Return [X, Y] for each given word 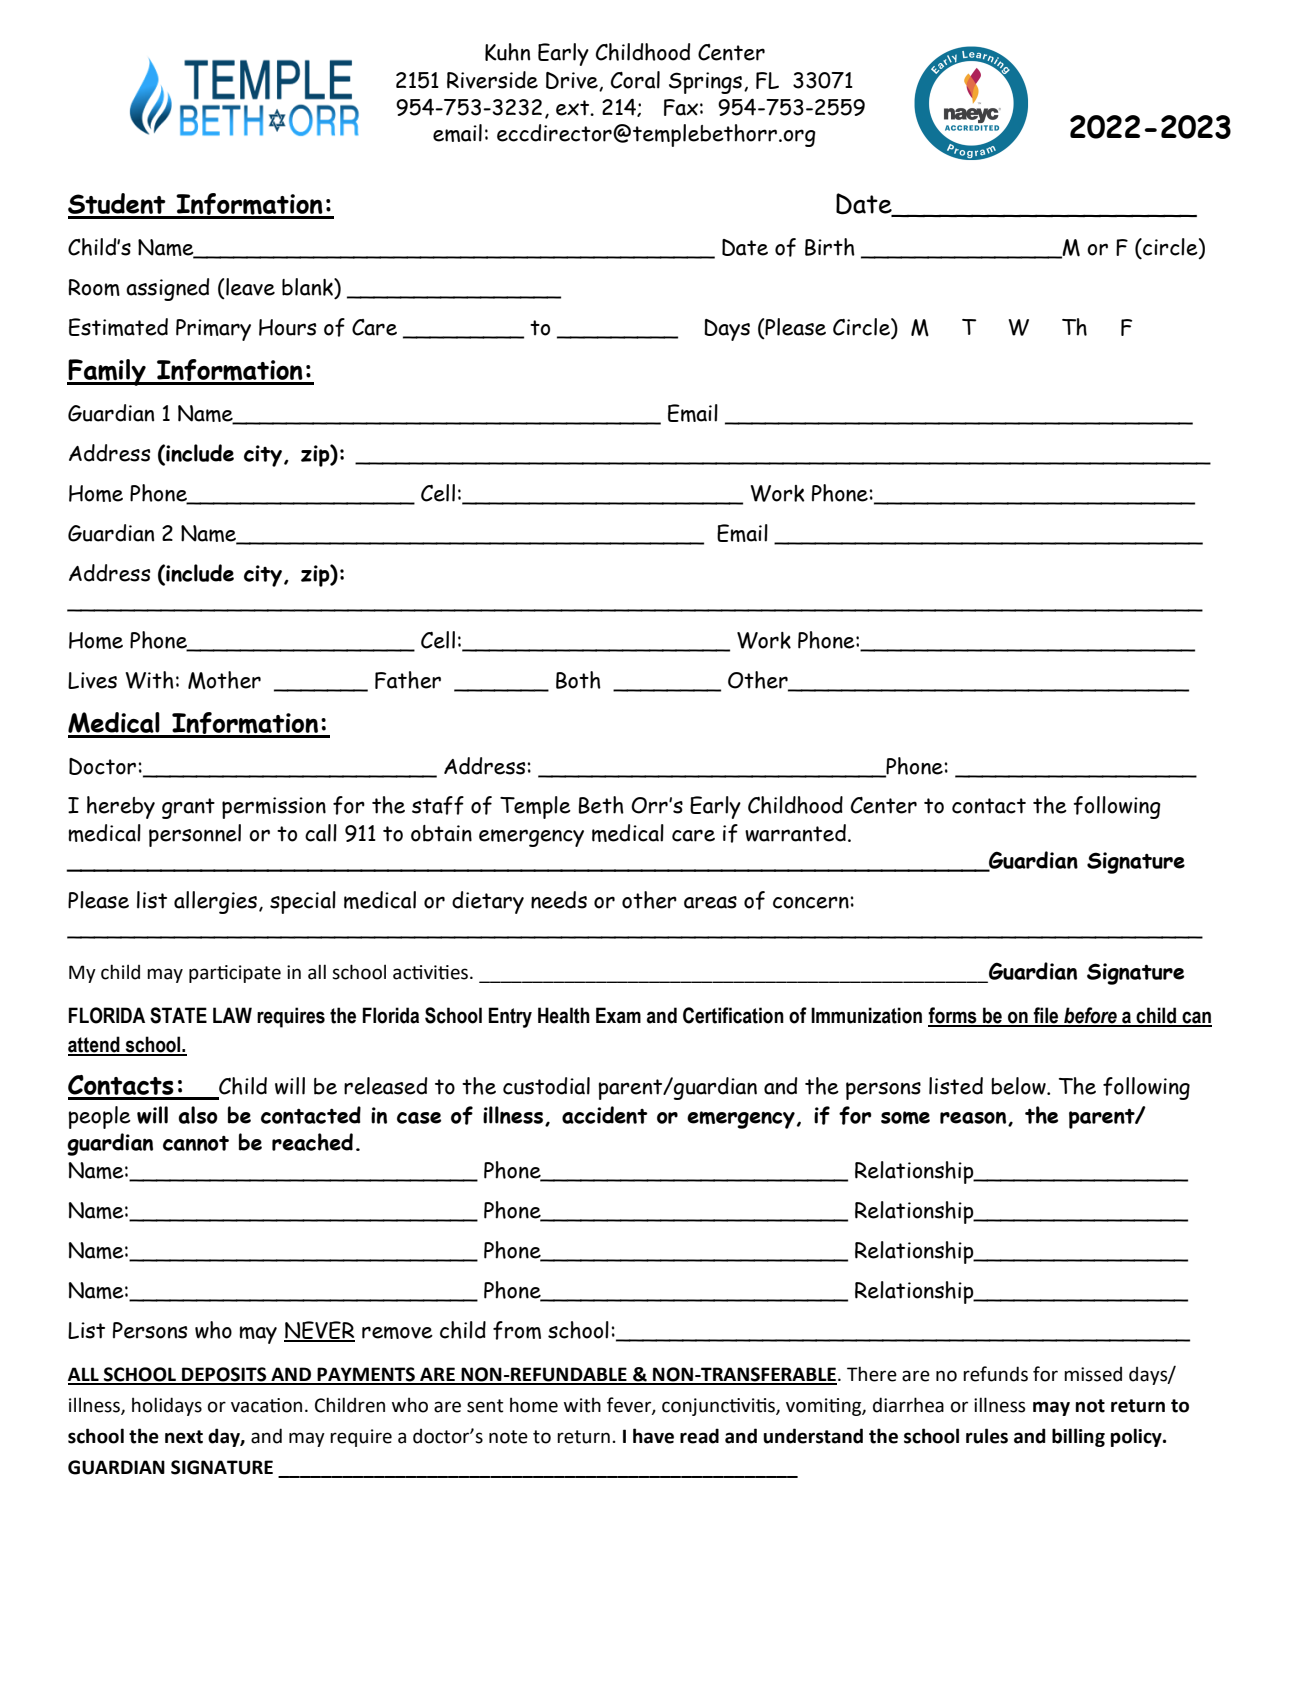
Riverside [492, 80]
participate [235, 974]
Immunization [866, 1015]
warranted [795, 833]
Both [578, 680]
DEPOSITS [224, 1375]
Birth [830, 247]
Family [107, 372]
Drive [573, 81]
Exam [618, 1015]
